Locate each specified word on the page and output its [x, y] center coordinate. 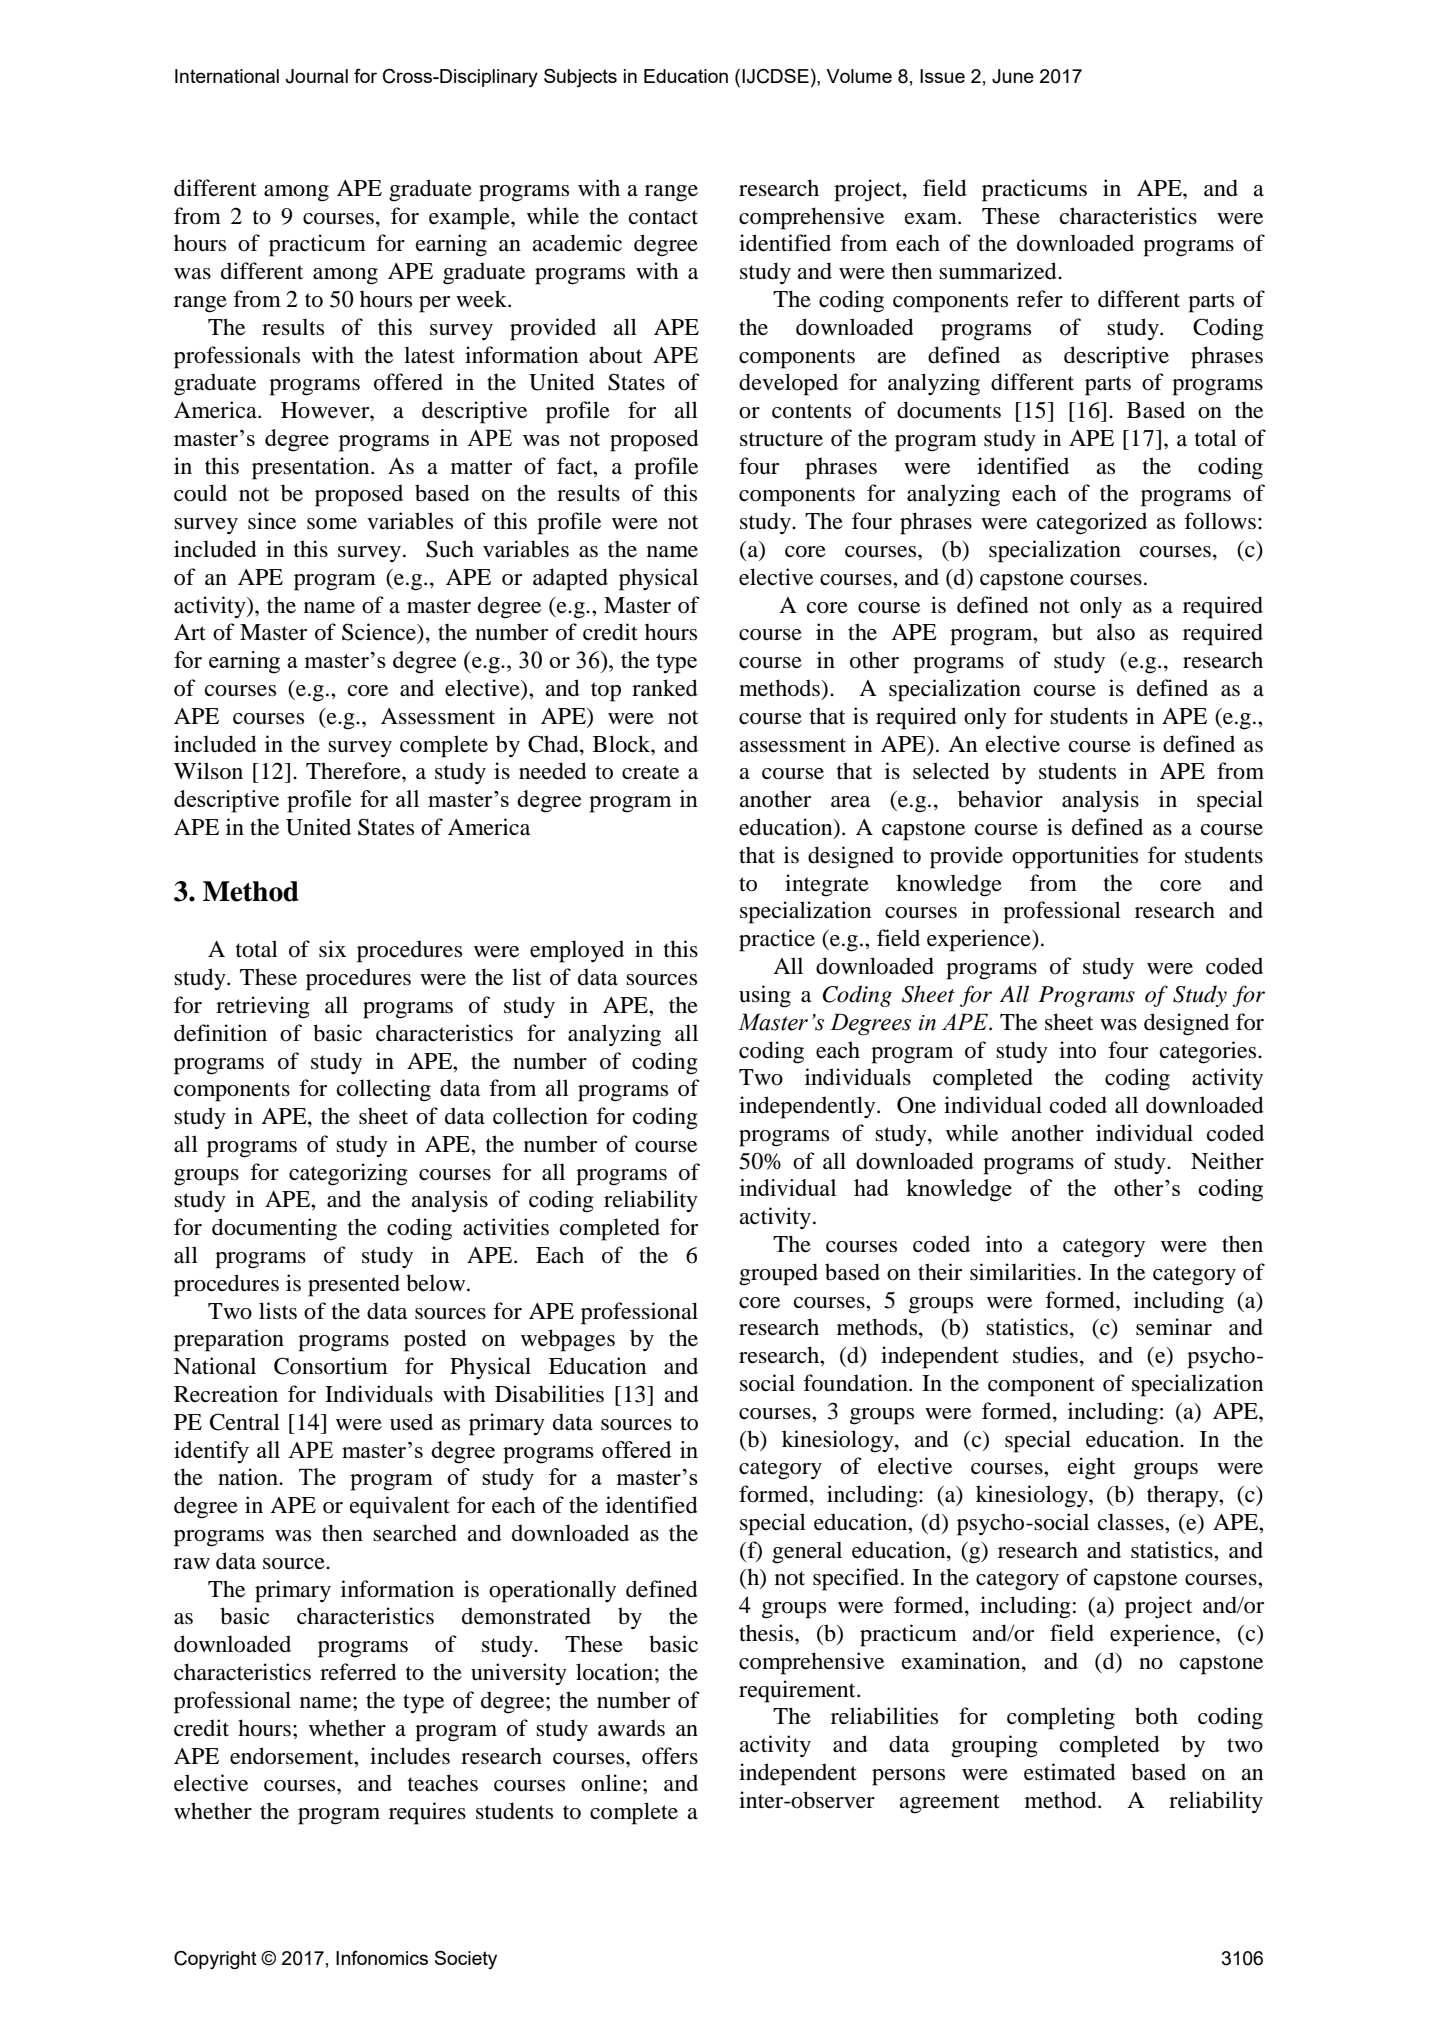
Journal [316, 76]
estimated [1070, 1772]
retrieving [263, 1007]
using [765, 996]
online [611, 1783]
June [1013, 76]
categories [1209, 1052]
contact [663, 217]
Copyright [215, 1960]
